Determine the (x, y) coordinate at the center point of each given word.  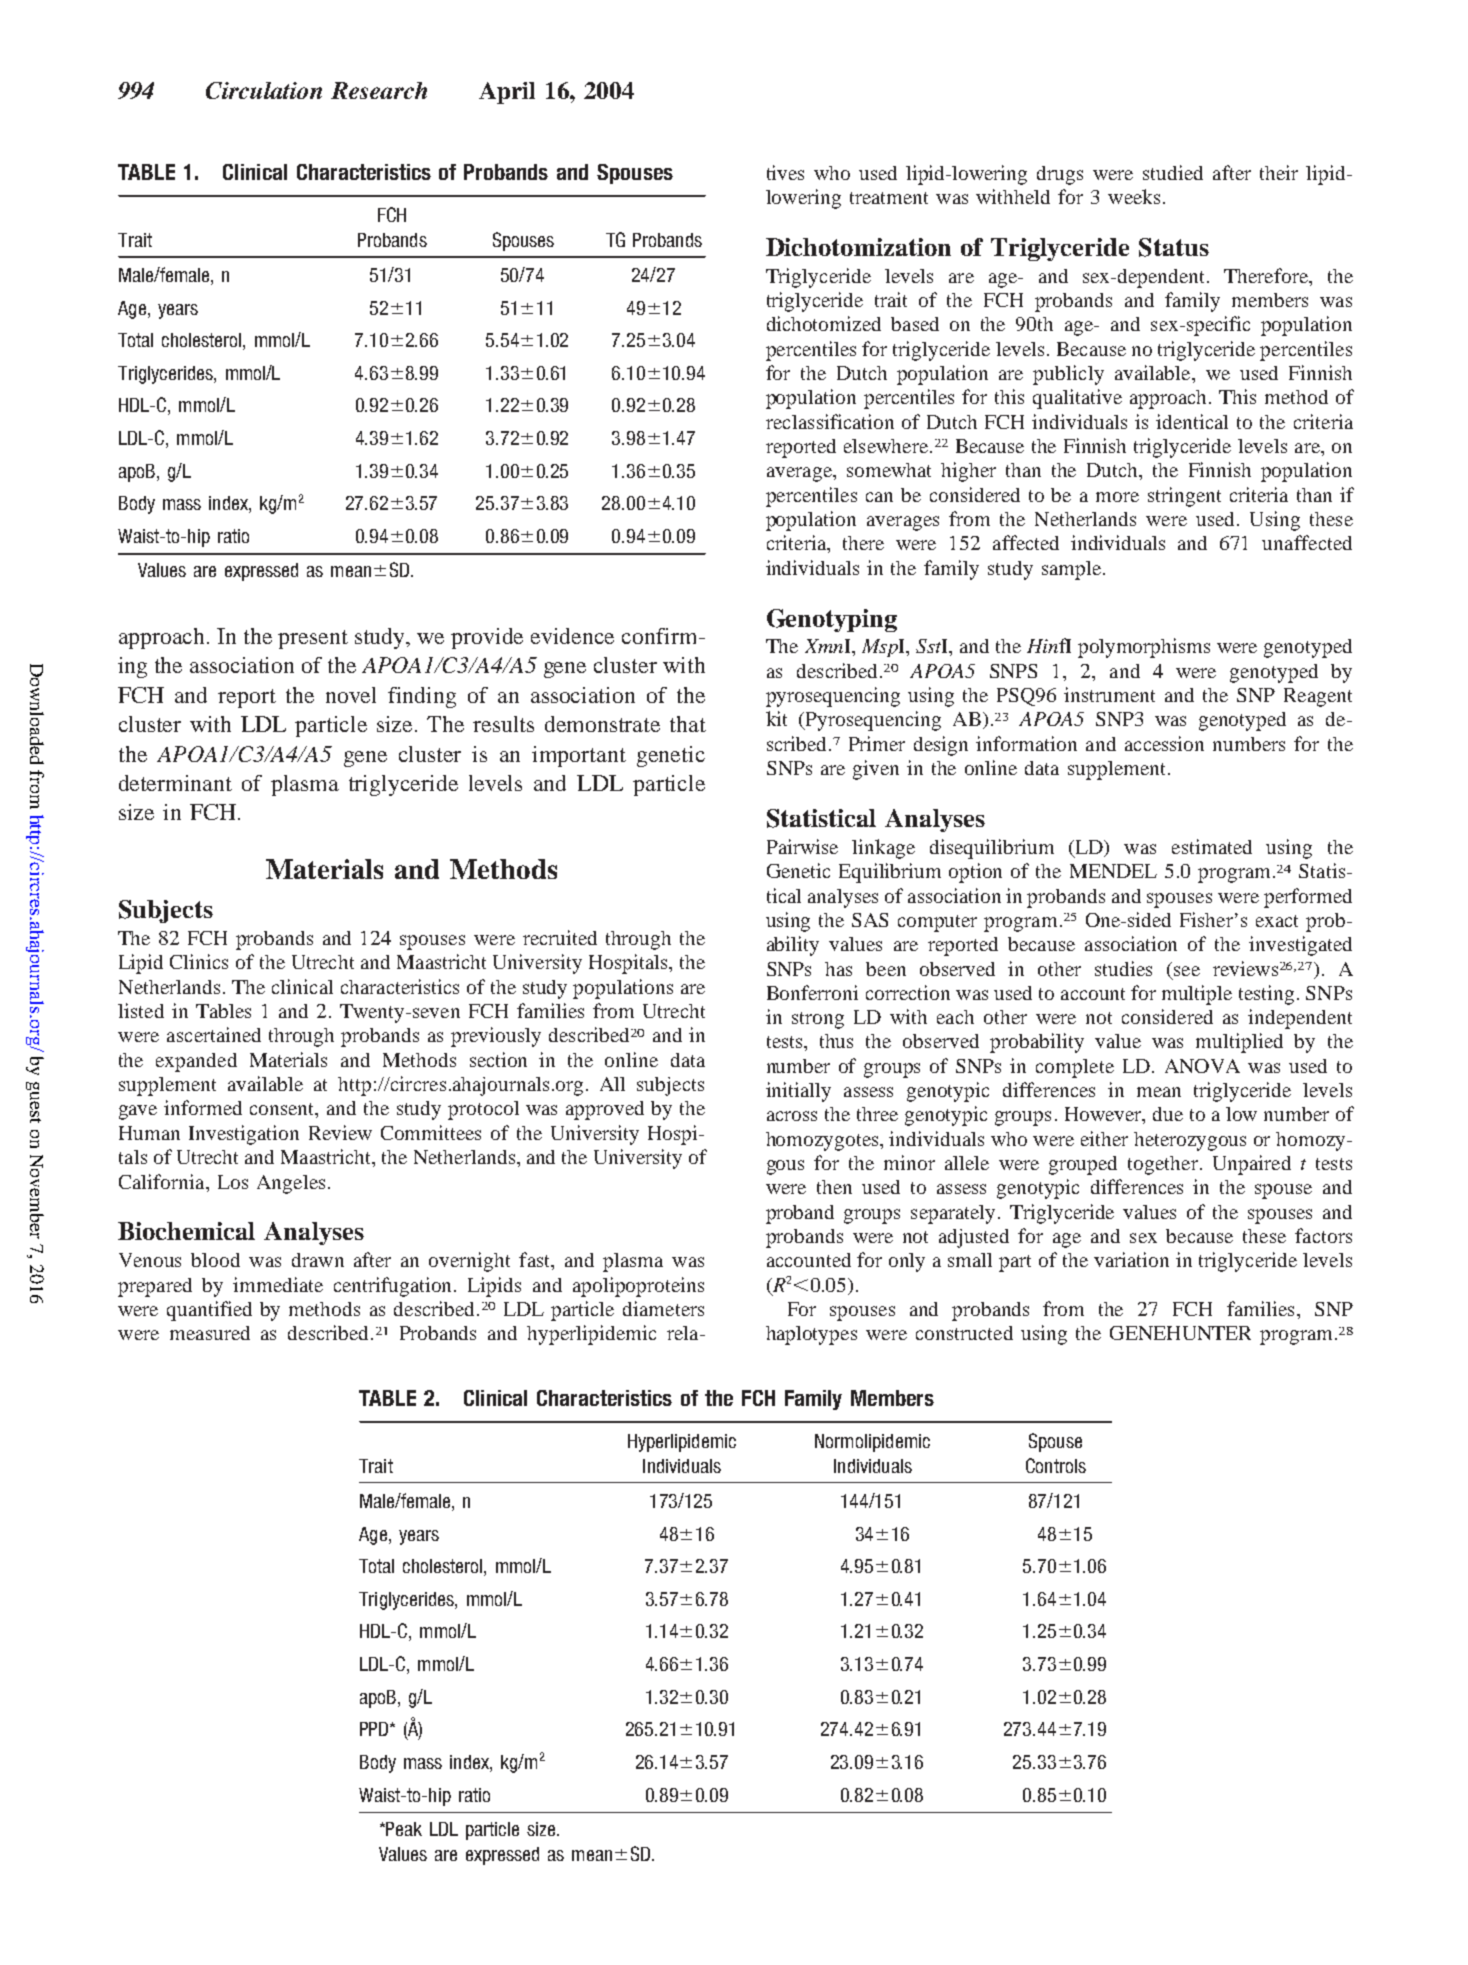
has (838, 969)
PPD (375, 1729)
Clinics (199, 961)
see (1187, 971)
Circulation (264, 90)
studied (1173, 172)
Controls (1056, 1465)
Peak (404, 1829)
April (507, 93)
